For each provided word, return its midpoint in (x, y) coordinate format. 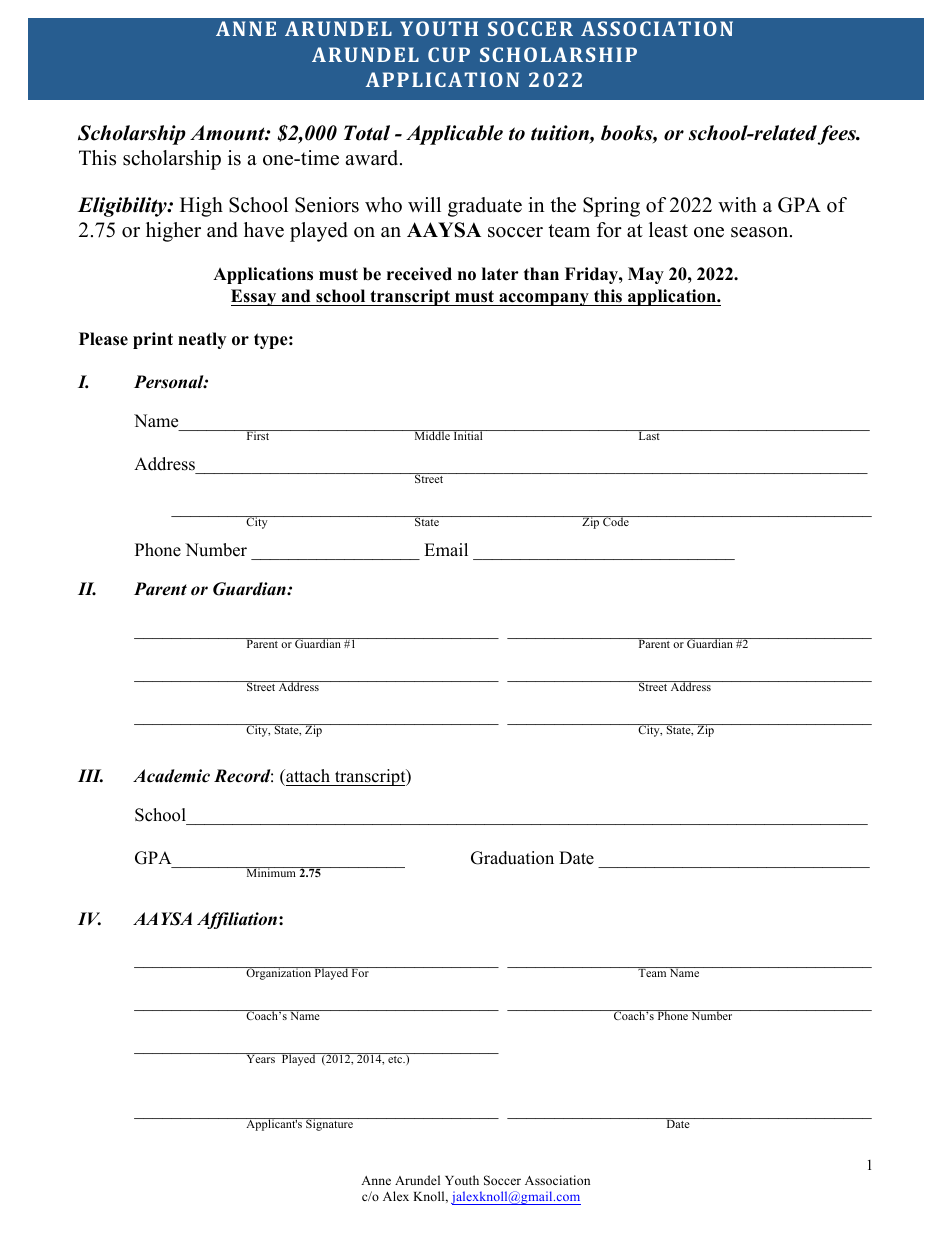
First (258, 435)
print (153, 340)
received (419, 274)
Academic (171, 776)
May (646, 275)
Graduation (512, 858)
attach (307, 776)
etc (396, 1059)
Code (616, 521)
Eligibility (123, 207)
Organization (278, 973)
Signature (329, 1124)
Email (446, 549)
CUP (449, 54)
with (737, 204)
